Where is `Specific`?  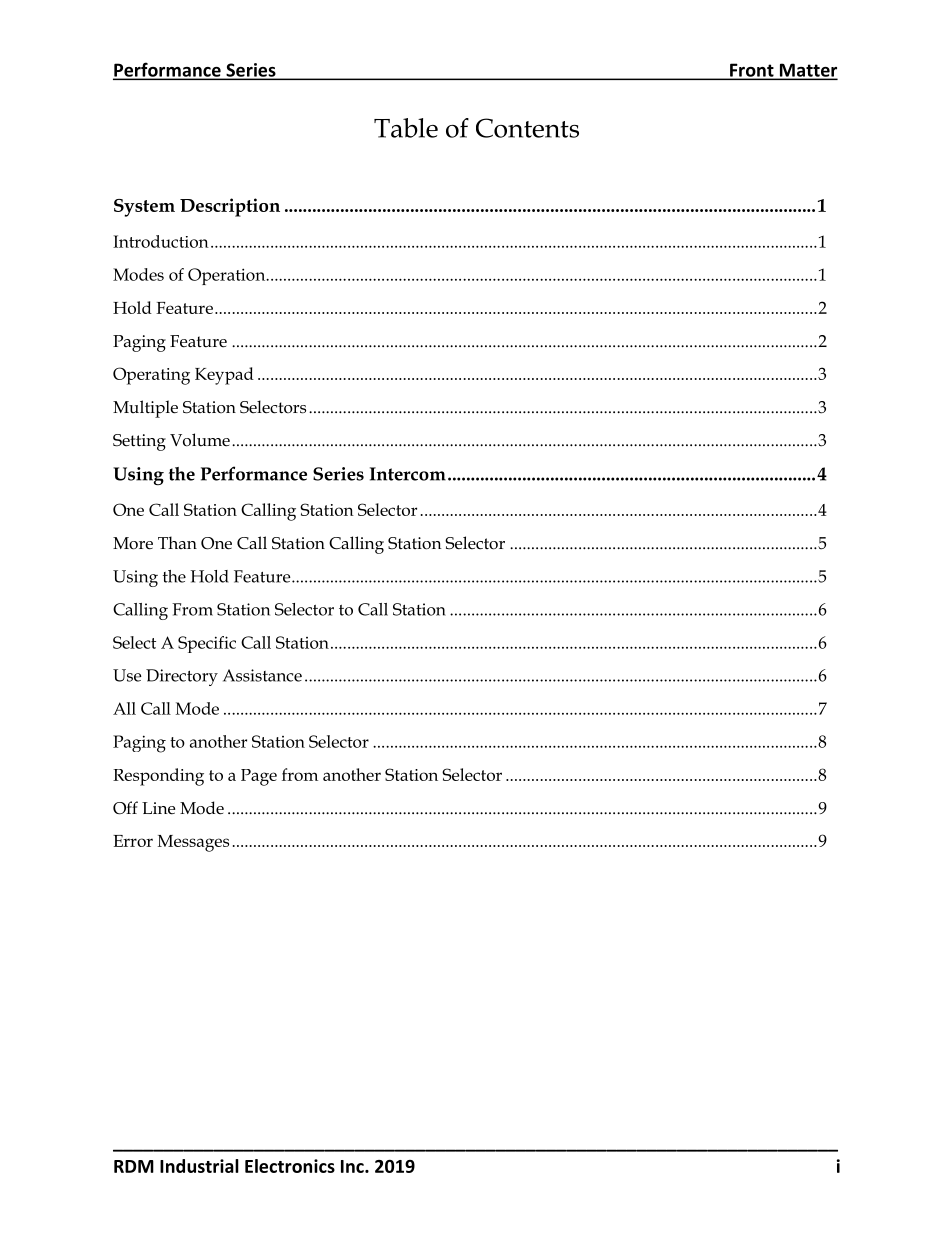
Specific is located at coordinates (207, 644).
